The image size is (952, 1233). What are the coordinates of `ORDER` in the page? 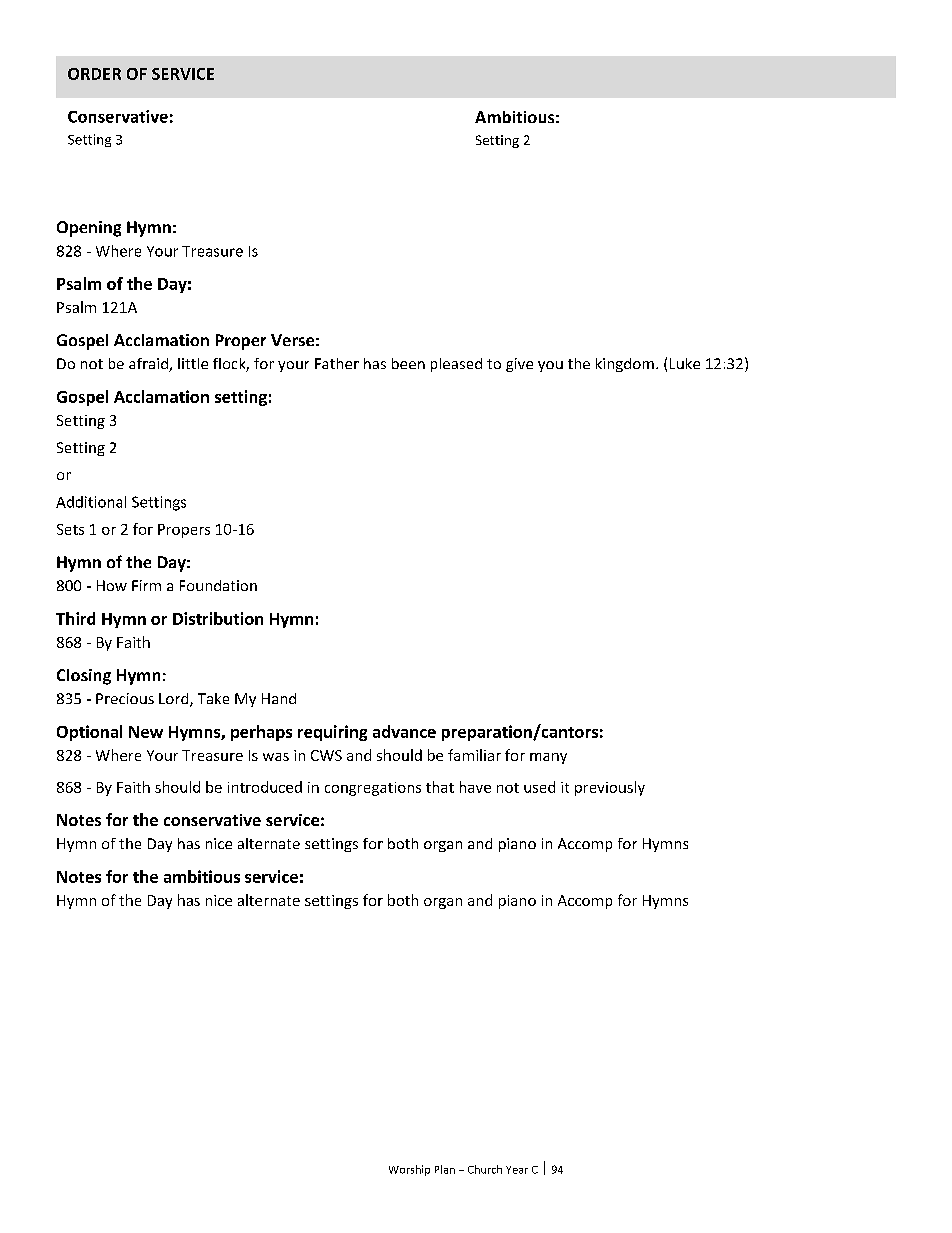 It's located at (94, 74).
